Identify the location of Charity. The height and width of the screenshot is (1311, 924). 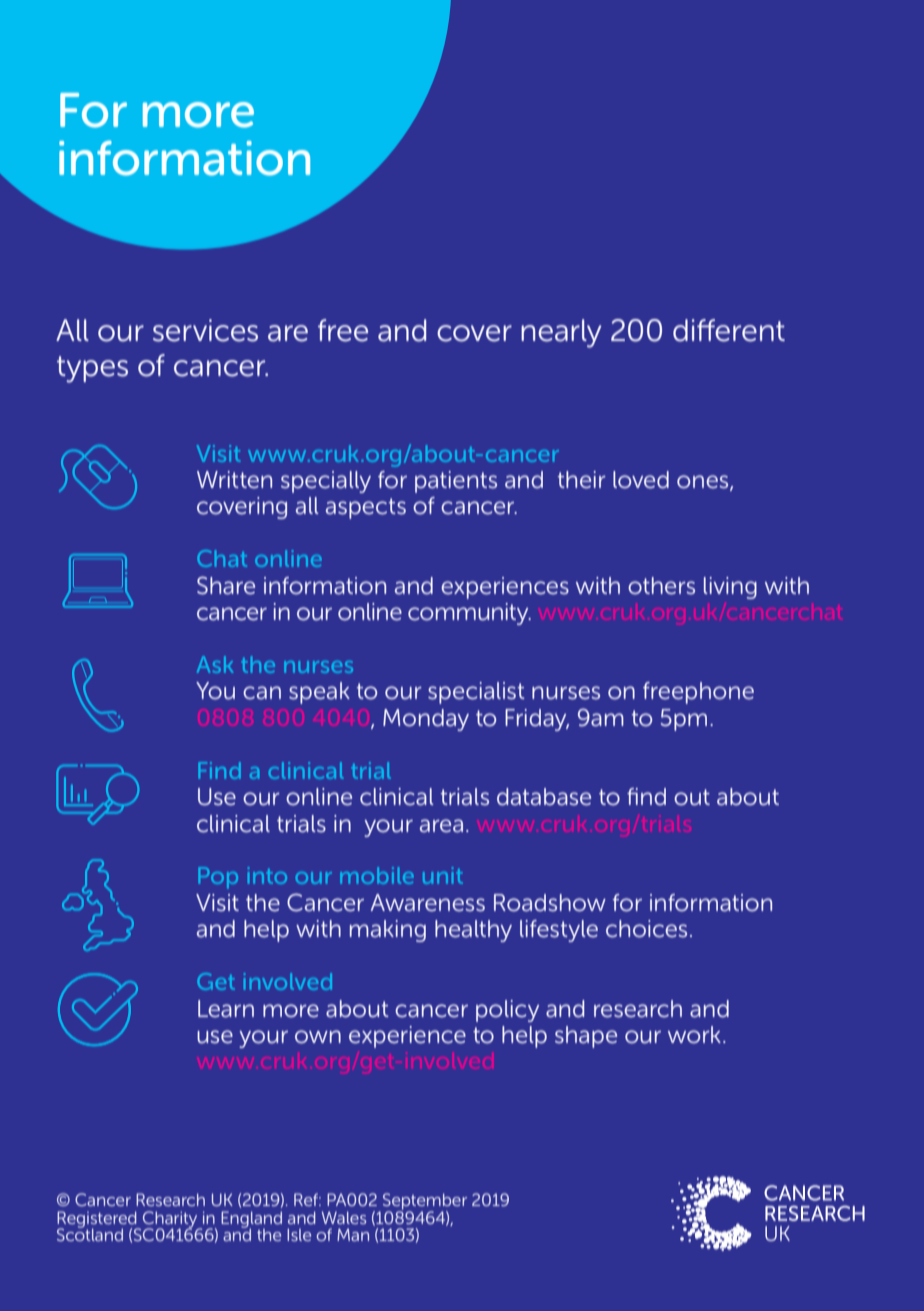
(170, 1220).
